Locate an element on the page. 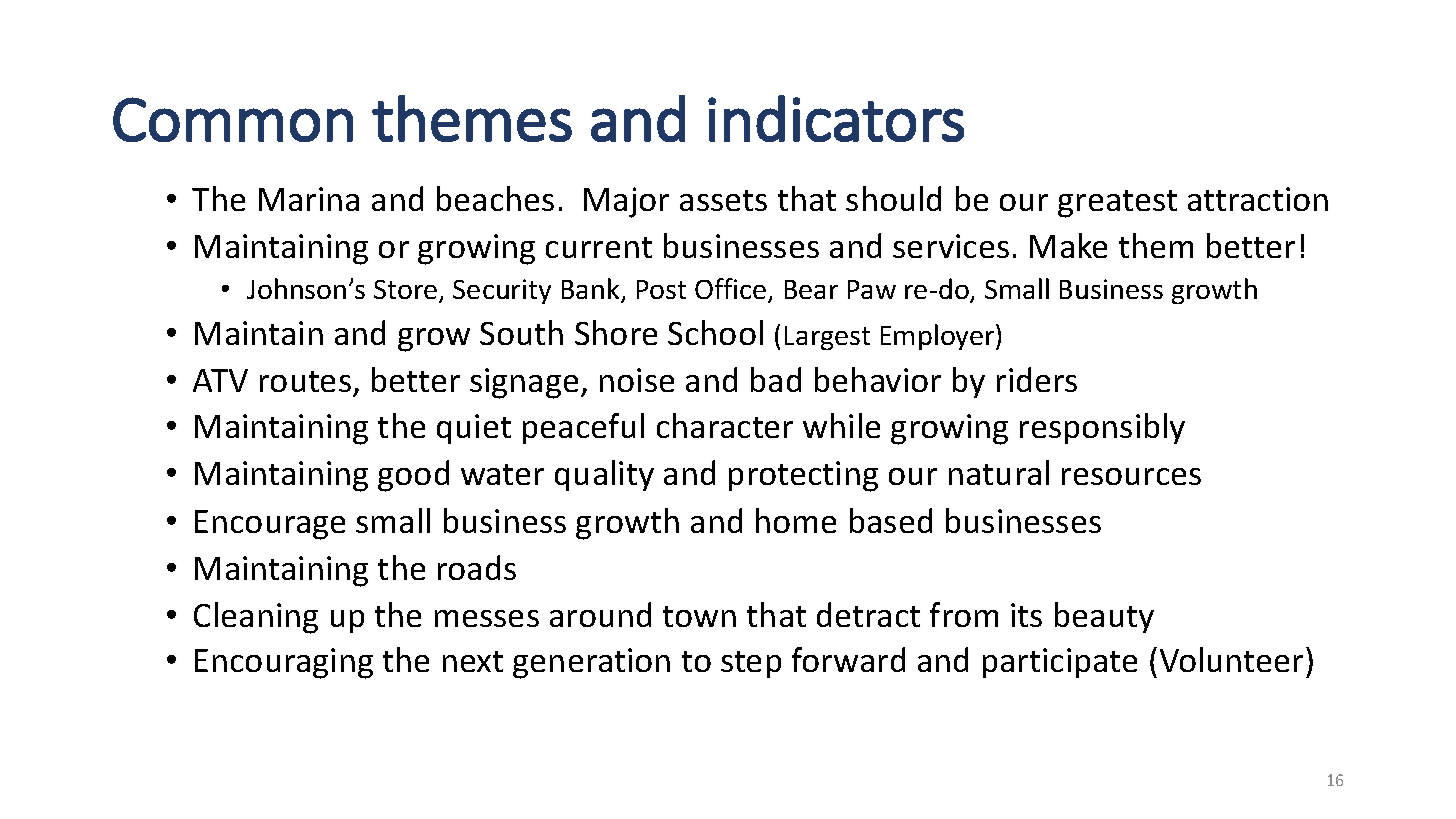 This image has width=1456, height=819. Encouraging is located at coordinates (284, 663).
